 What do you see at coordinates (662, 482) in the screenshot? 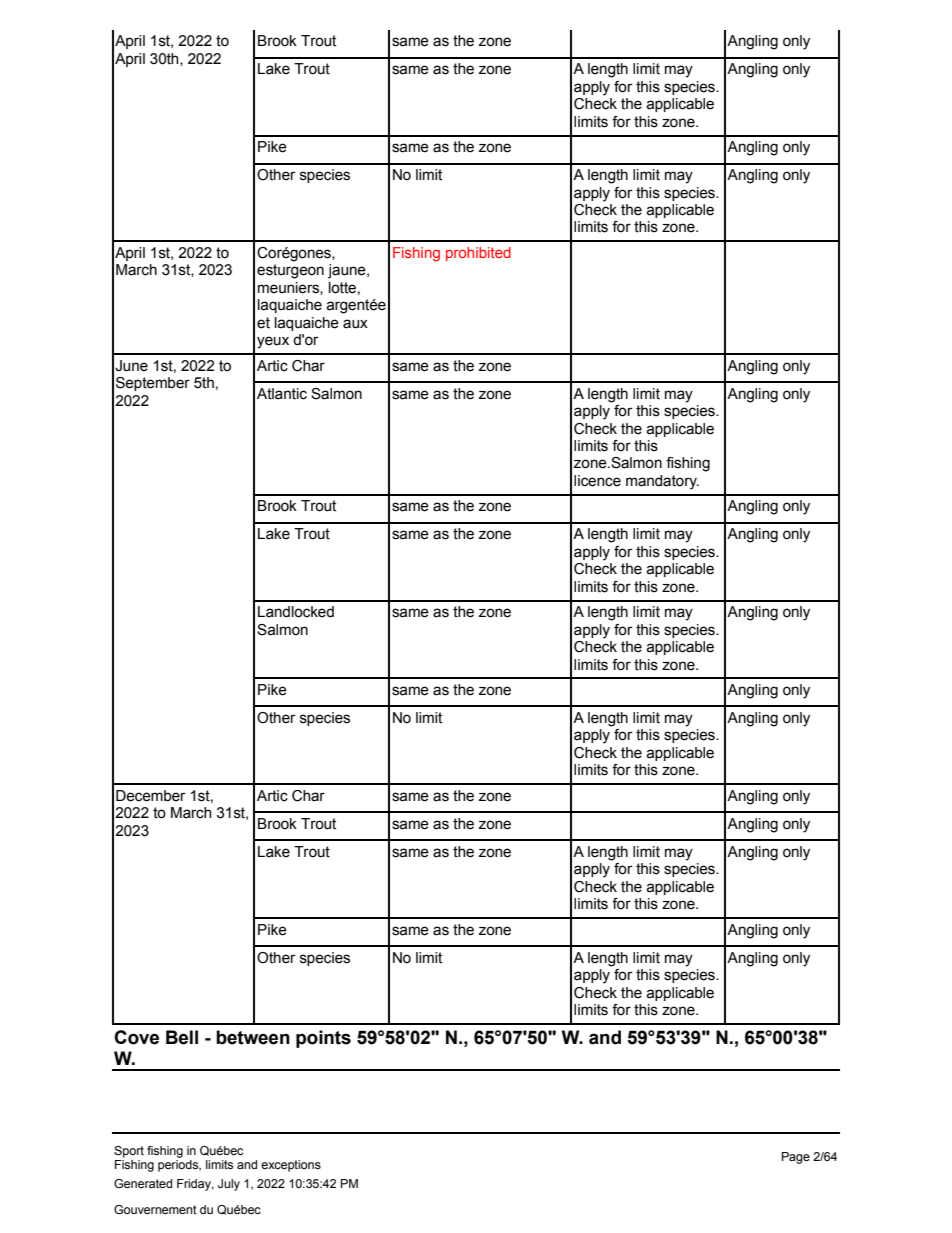
I see `mandatory` at bounding box center [662, 482].
